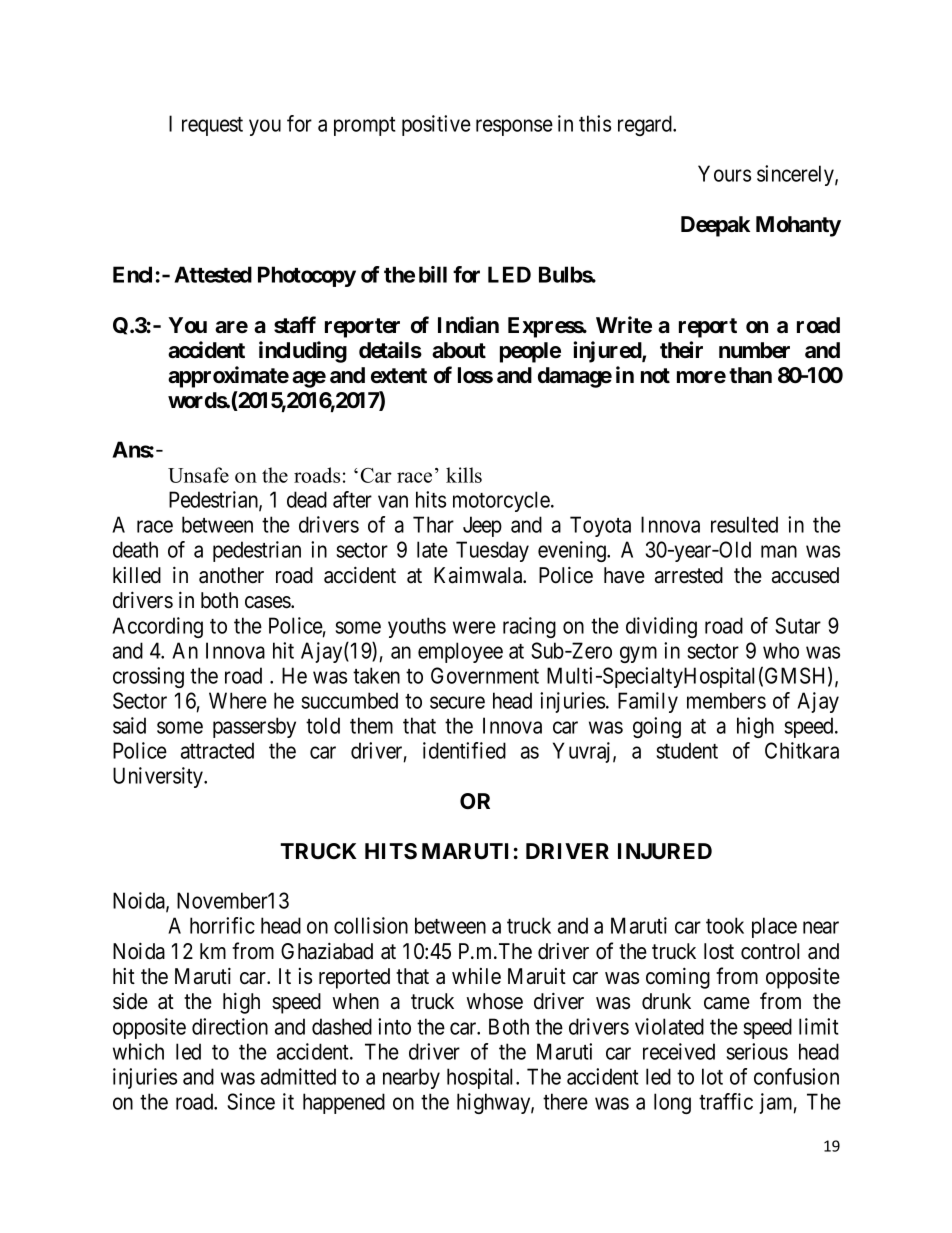 This document has width=952, height=1233. I want to click on there, so click(565, 1101).
